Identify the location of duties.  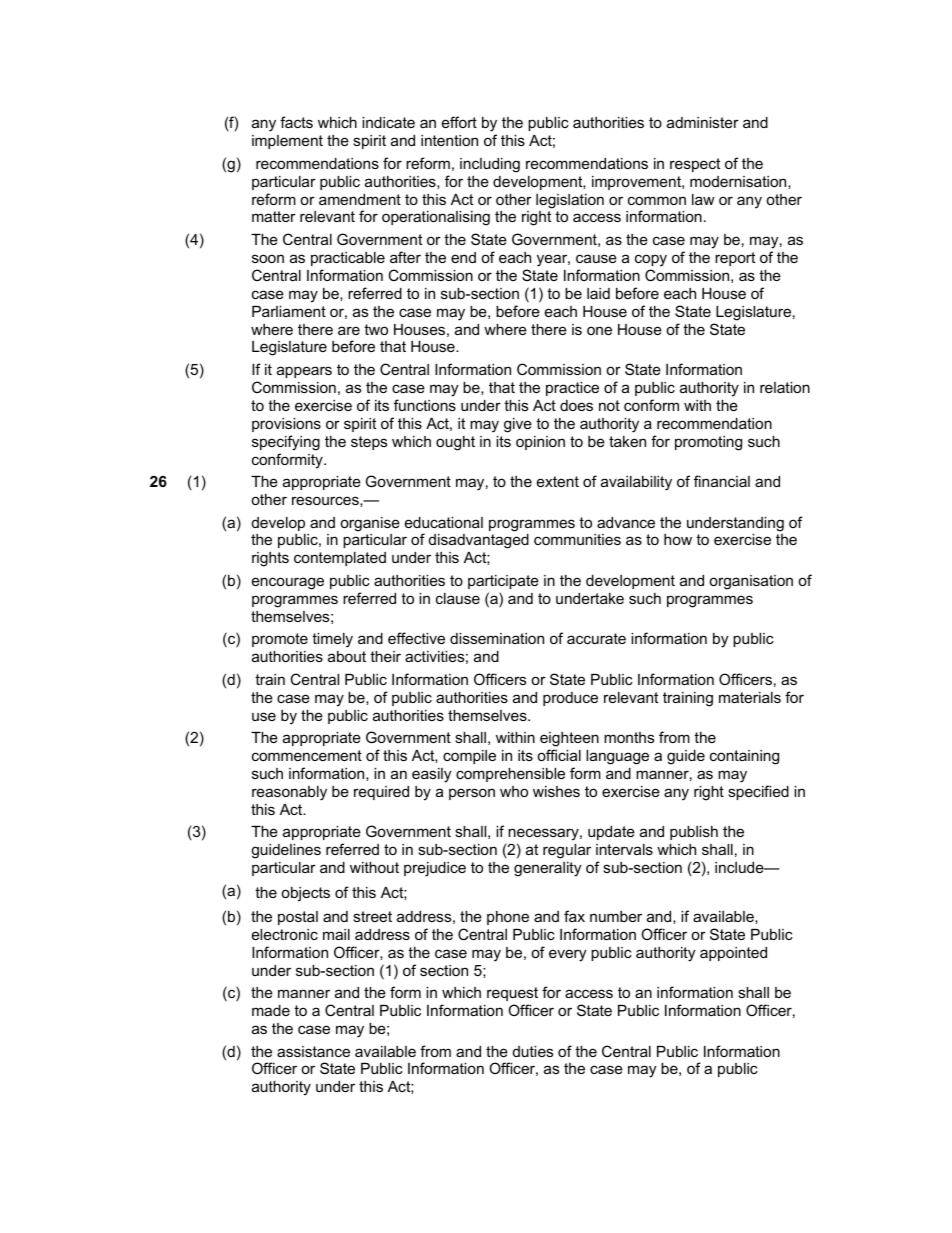
(533, 1051).
